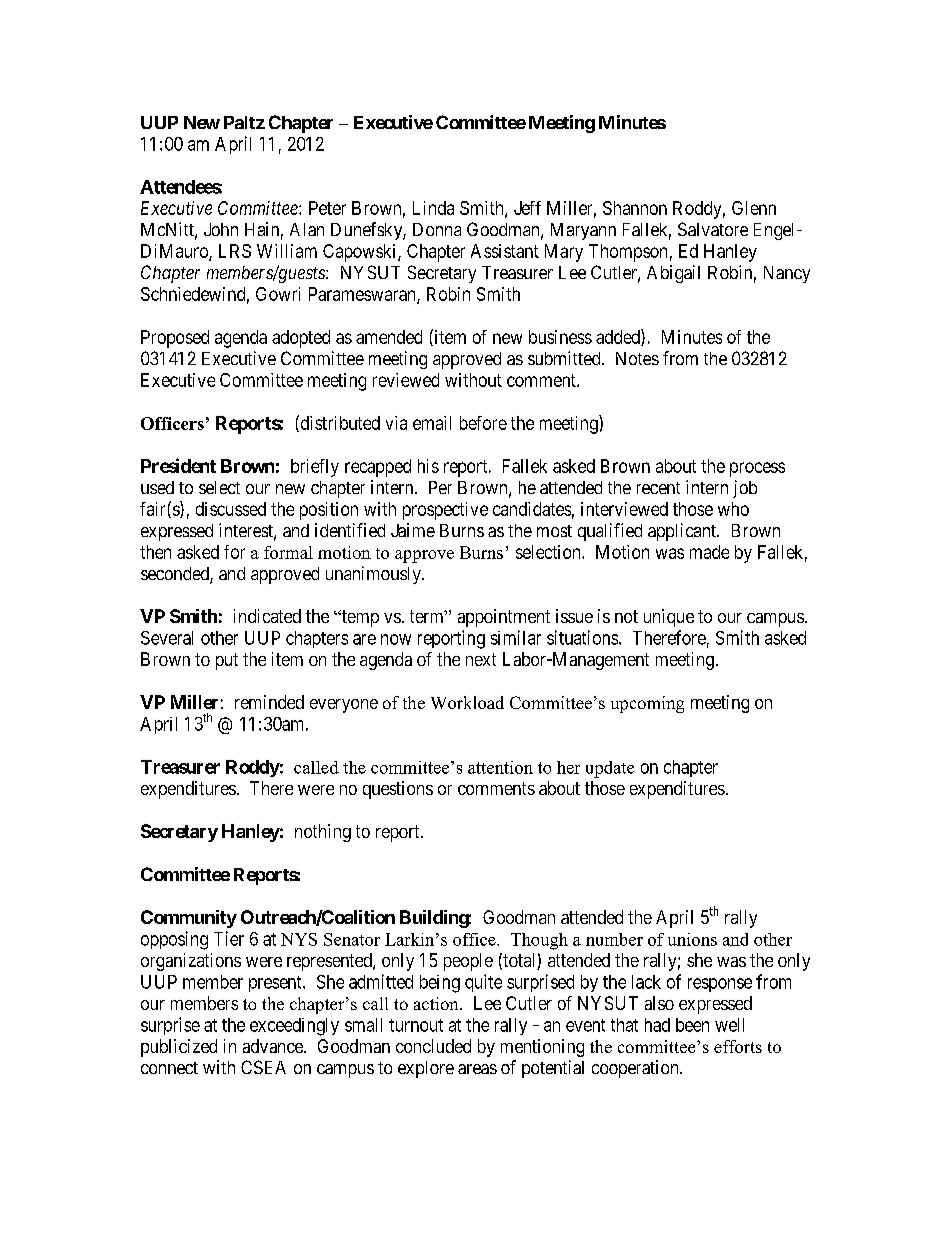  Describe the element at coordinates (692, 939) in the screenshot. I see `unions` at that location.
